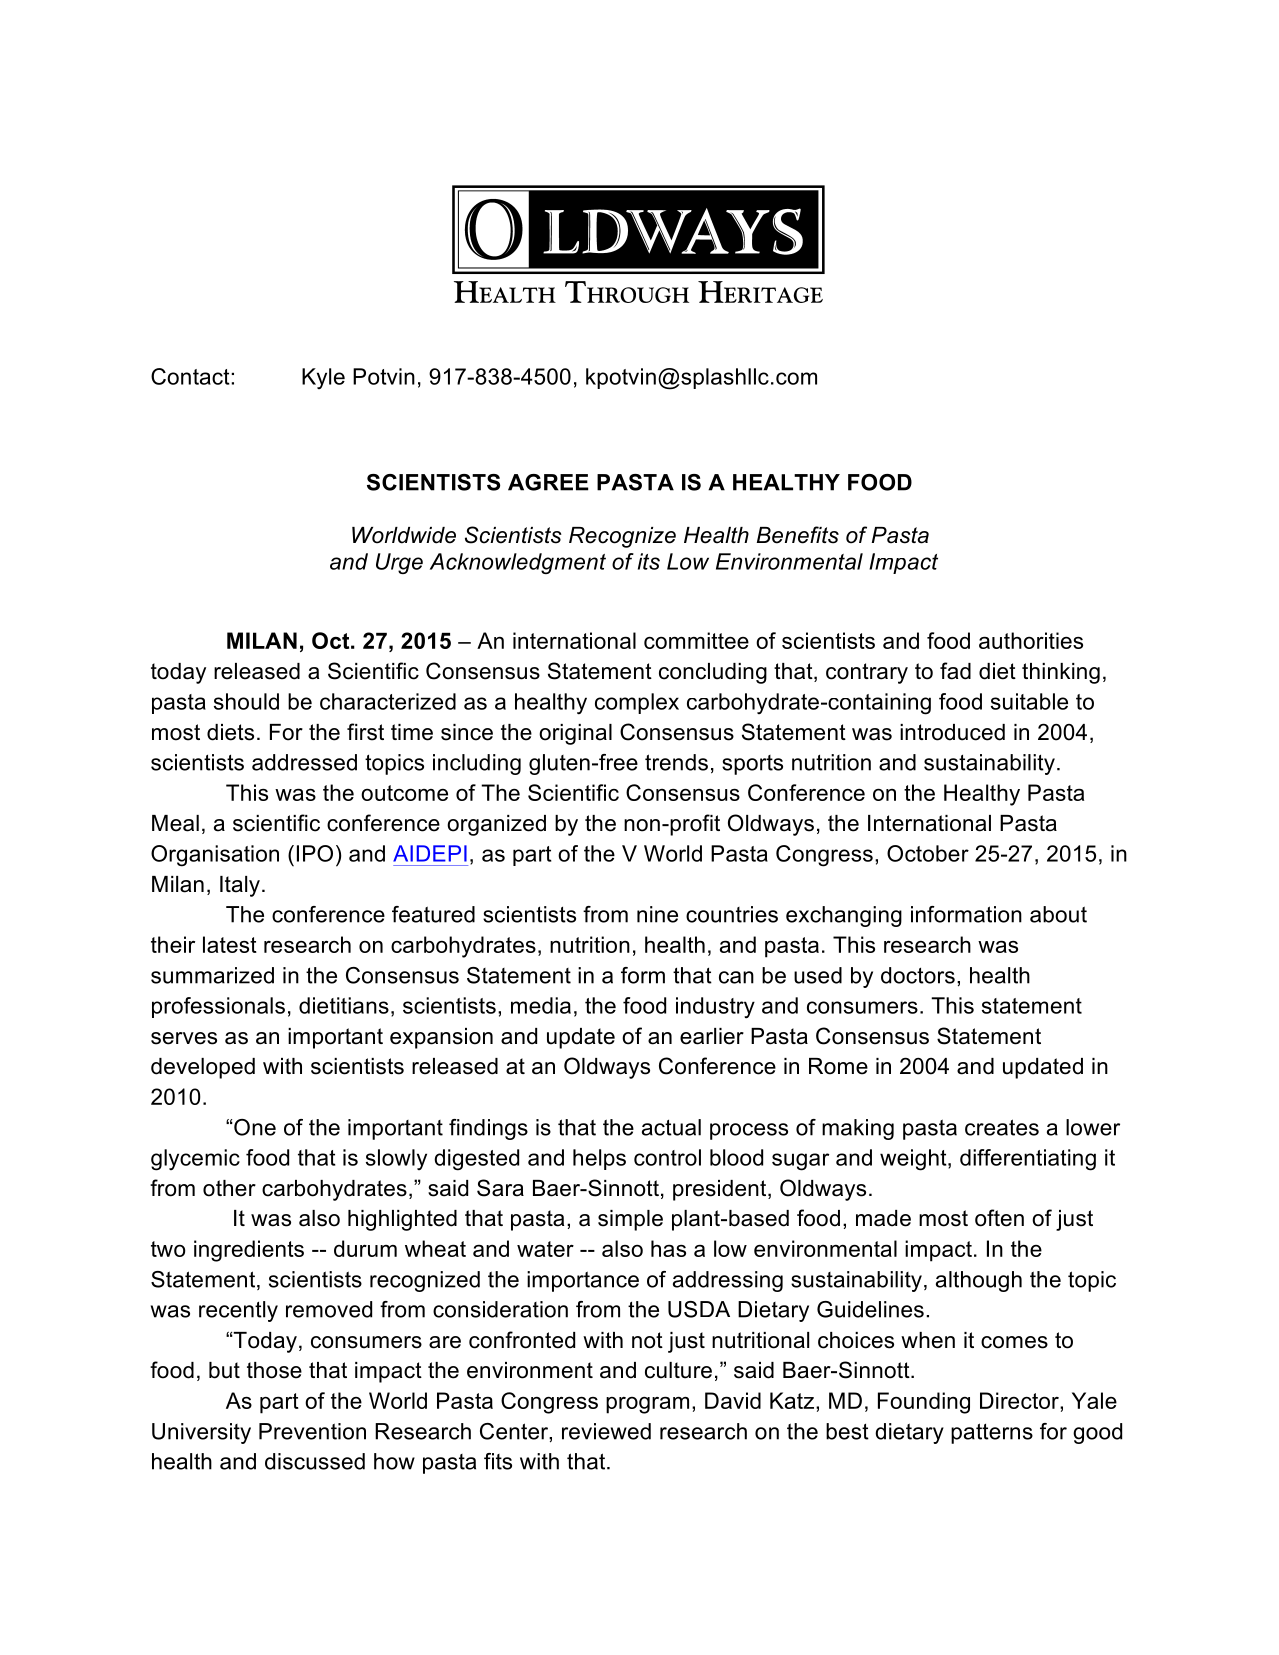 This page has height=1655, width=1279. Describe the element at coordinates (1058, 914) in the page. I see `about` at that location.
